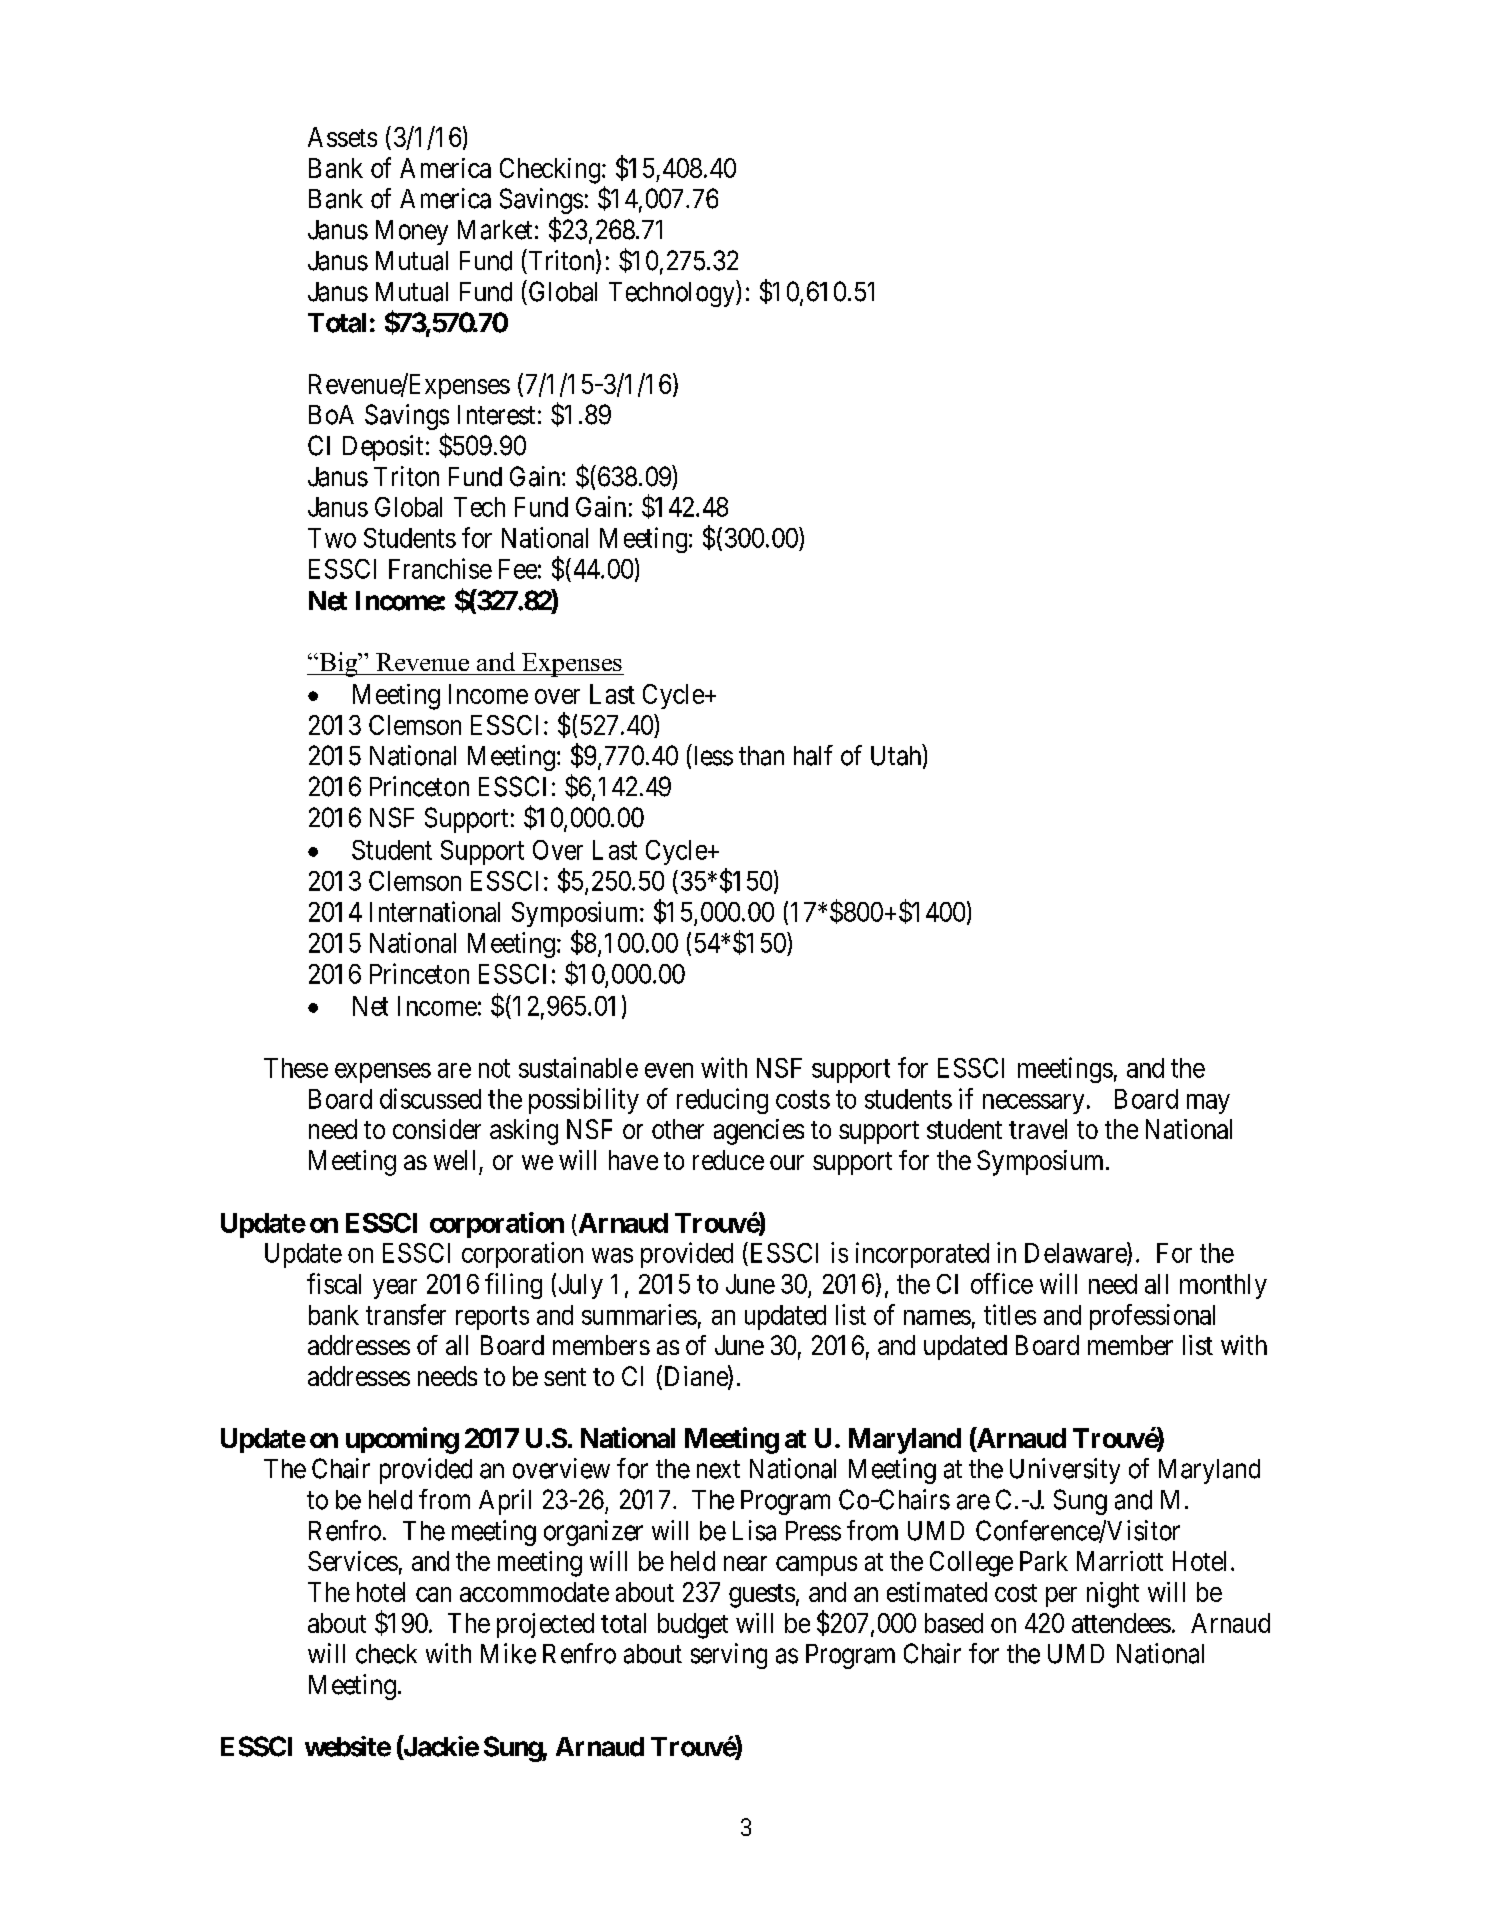 This document has height=1930, width=1491. Describe the element at coordinates (437, 1129) in the document. I see `consider` at that location.
